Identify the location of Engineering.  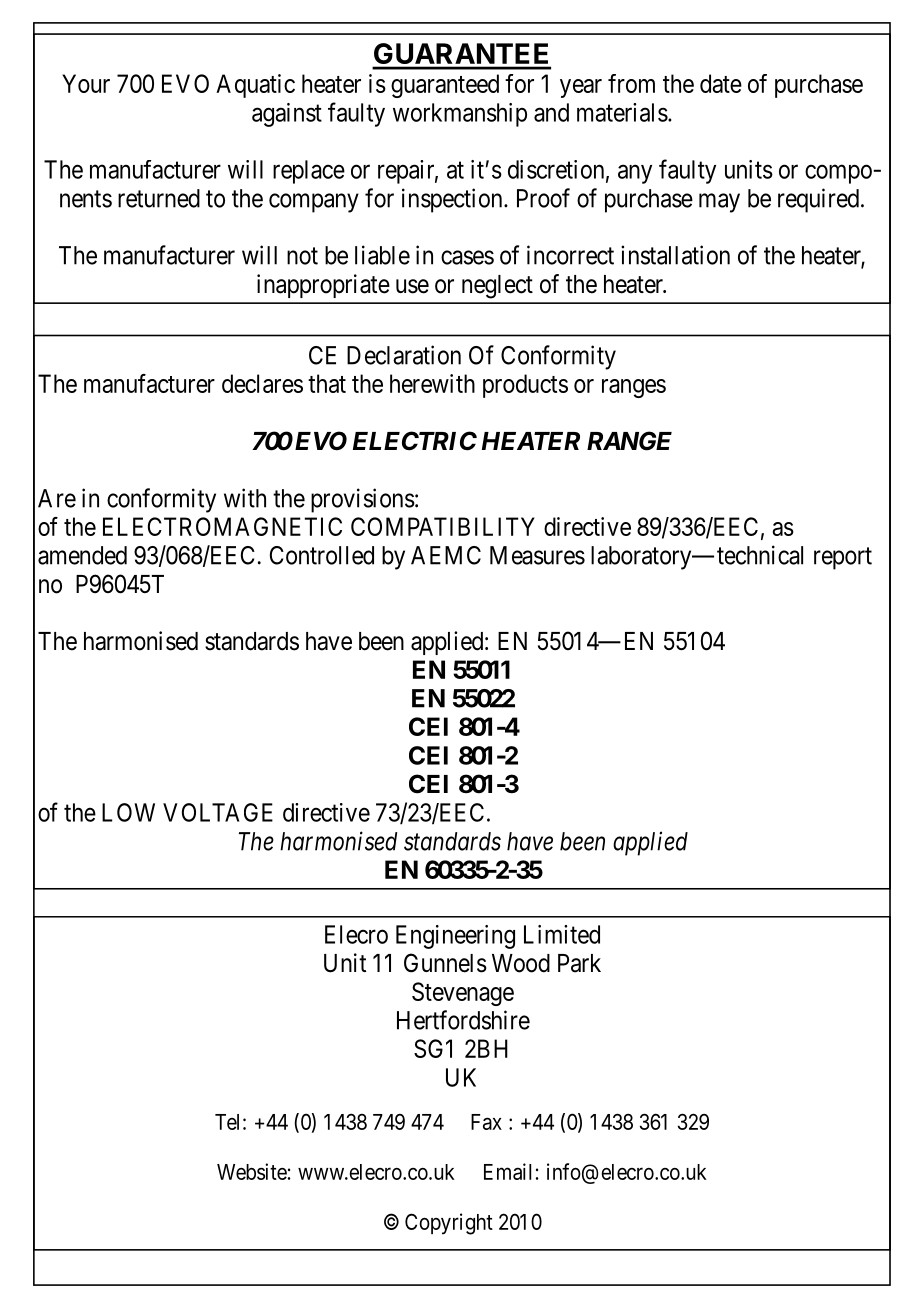
(455, 937).
